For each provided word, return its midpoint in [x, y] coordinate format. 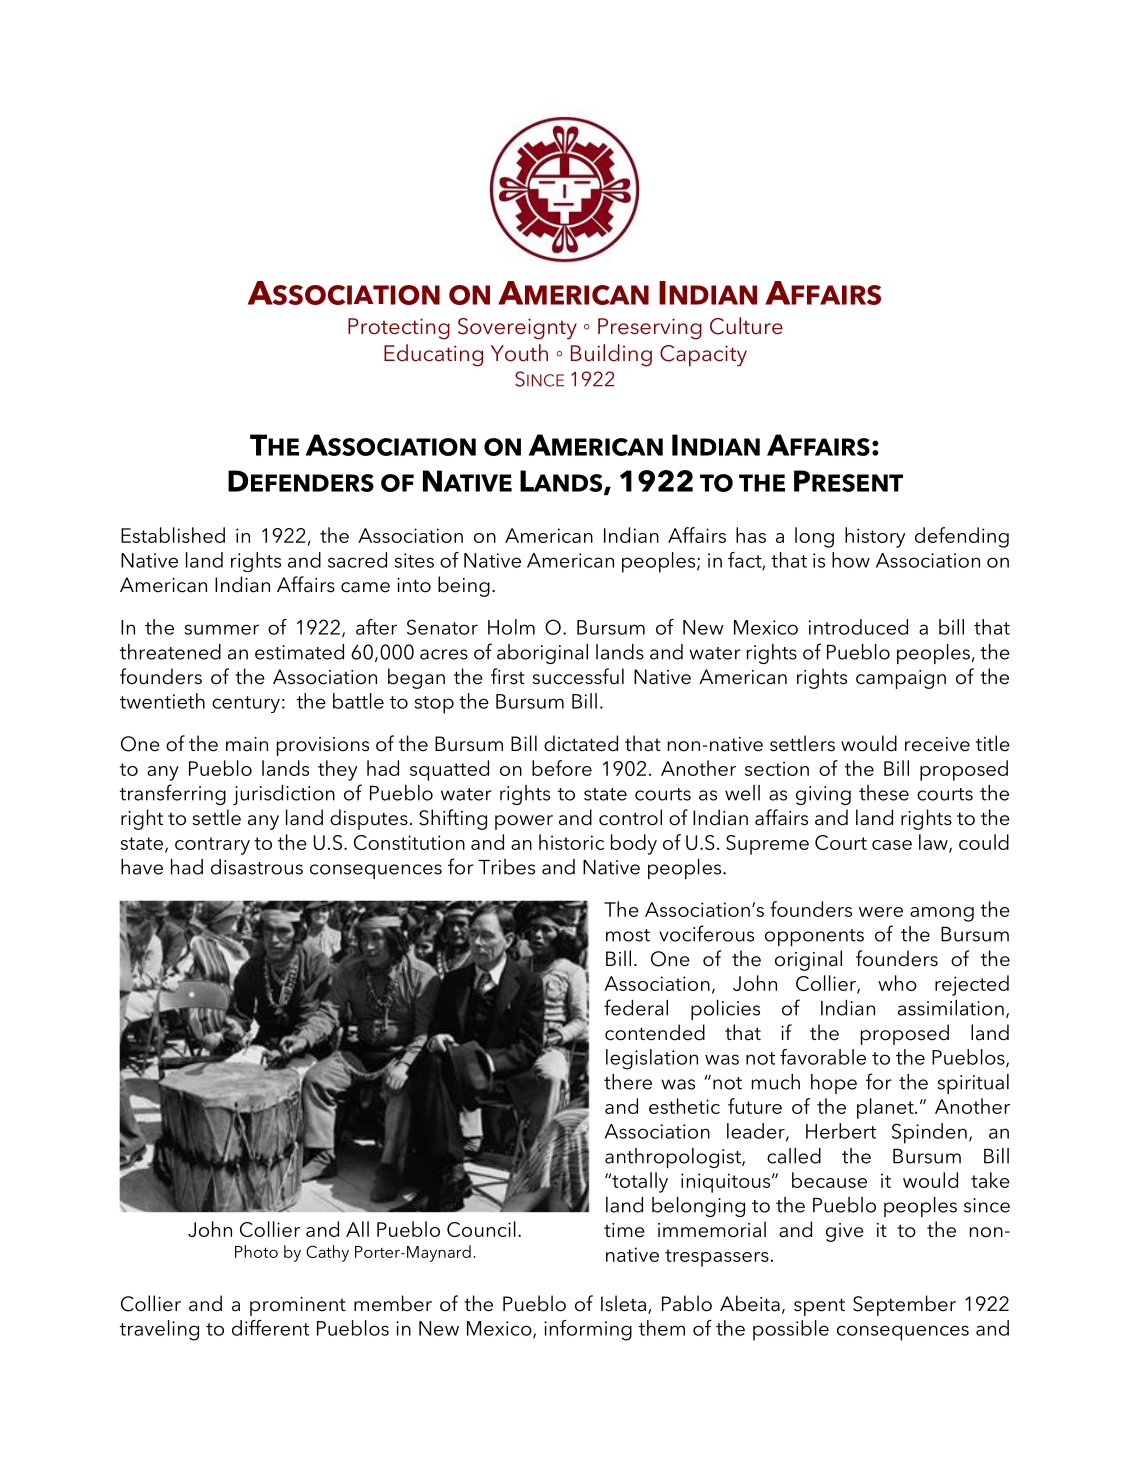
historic [571, 842]
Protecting [399, 329]
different [270, 1328]
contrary [212, 846]
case [892, 845]
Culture [746, 326]
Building [611, 355]
